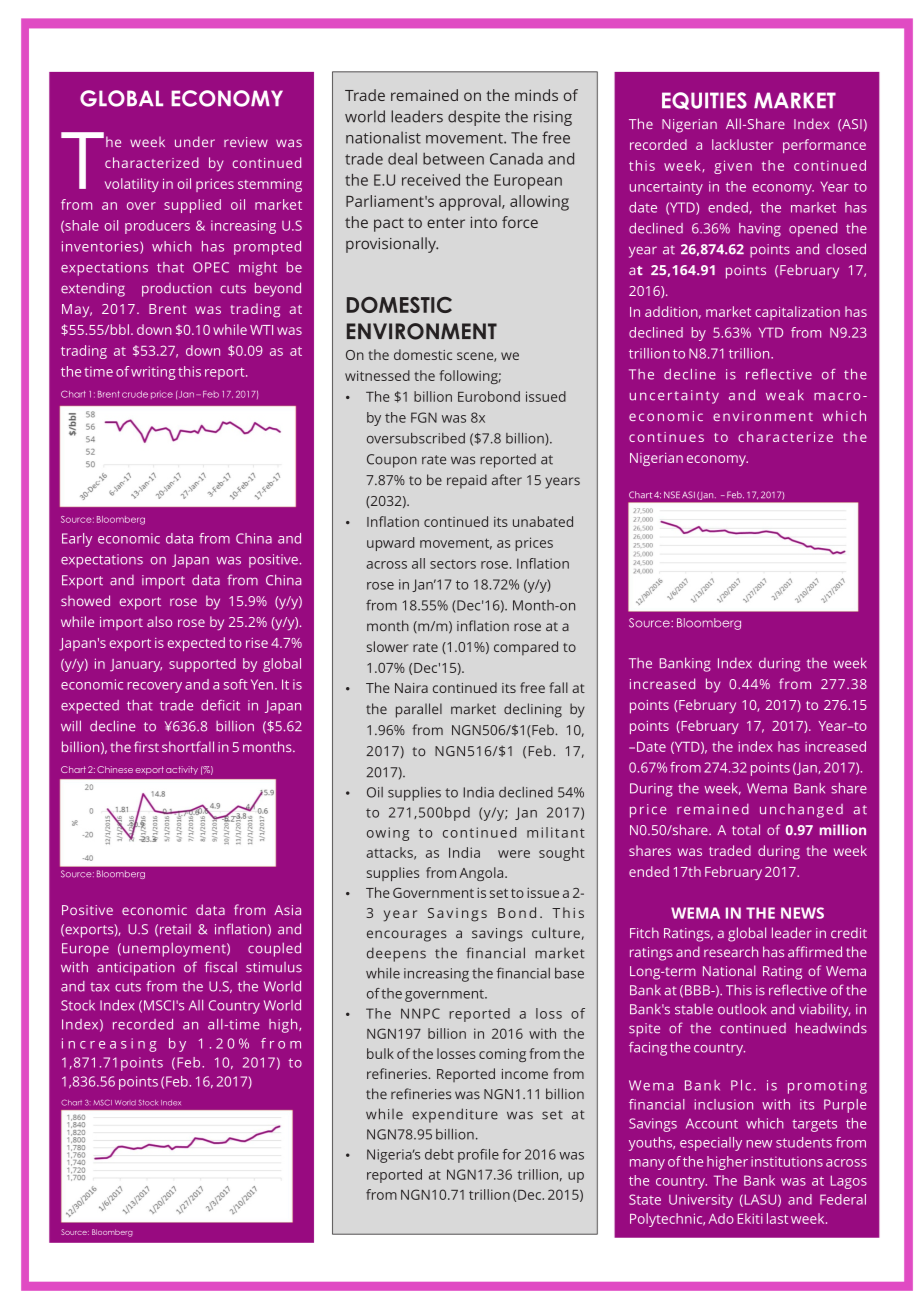 This screenshot has height=1308, width=924. Describe the element at coordinates (439, 1154) in the screenshot. I see `debt` at that location.
